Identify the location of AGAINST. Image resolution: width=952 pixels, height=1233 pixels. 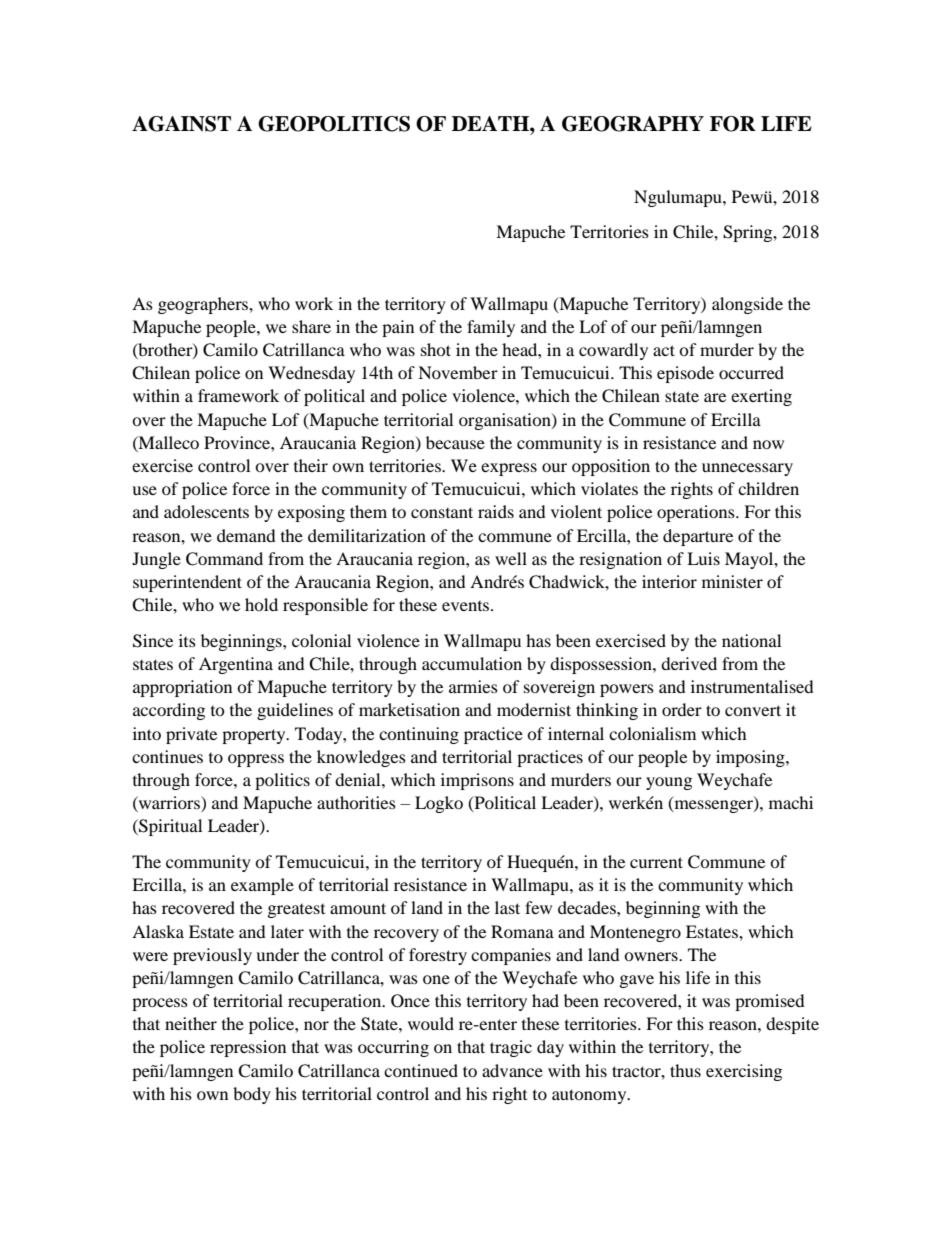
(181, 124).
